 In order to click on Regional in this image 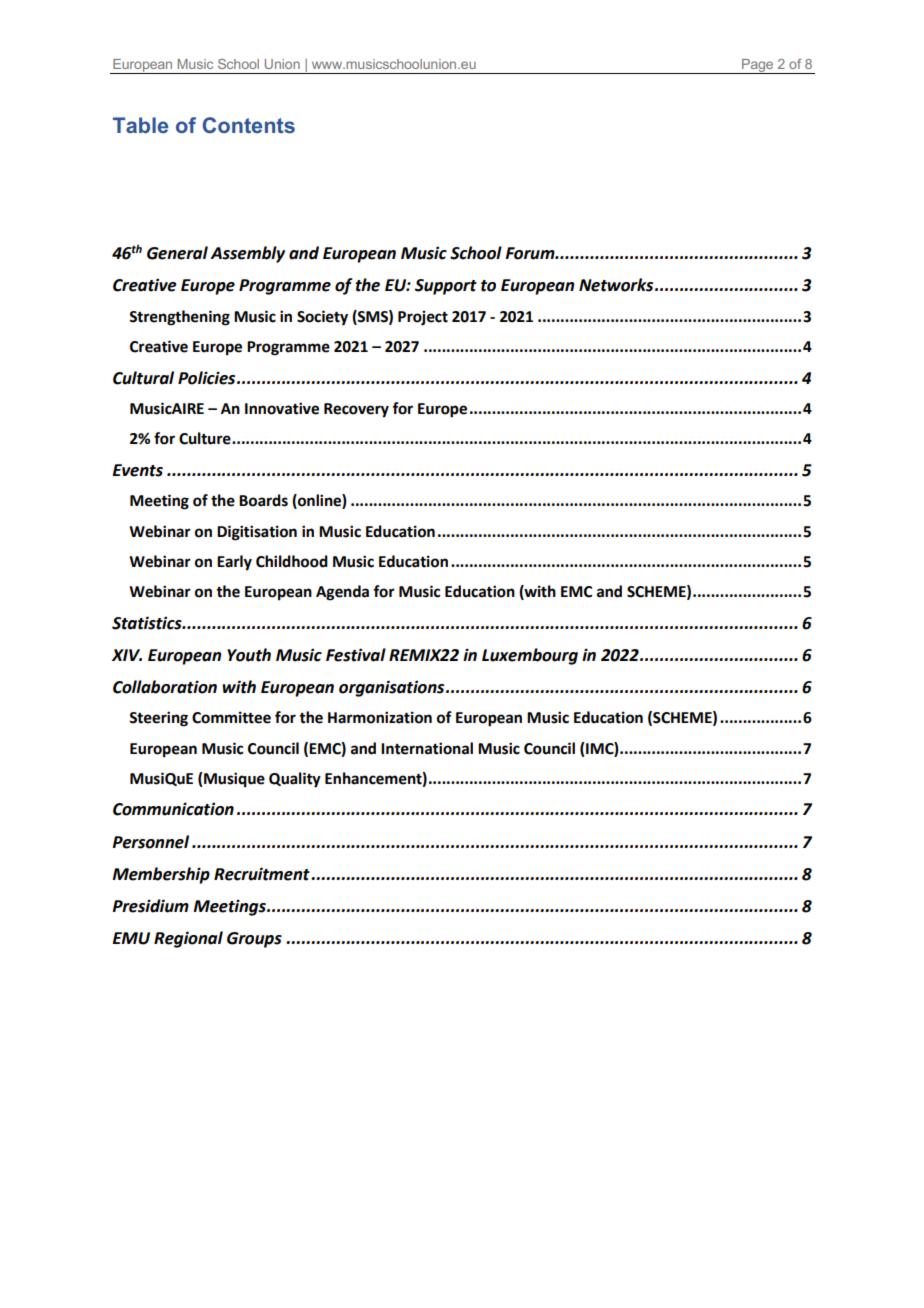, I will do `click(188, 939)`.
